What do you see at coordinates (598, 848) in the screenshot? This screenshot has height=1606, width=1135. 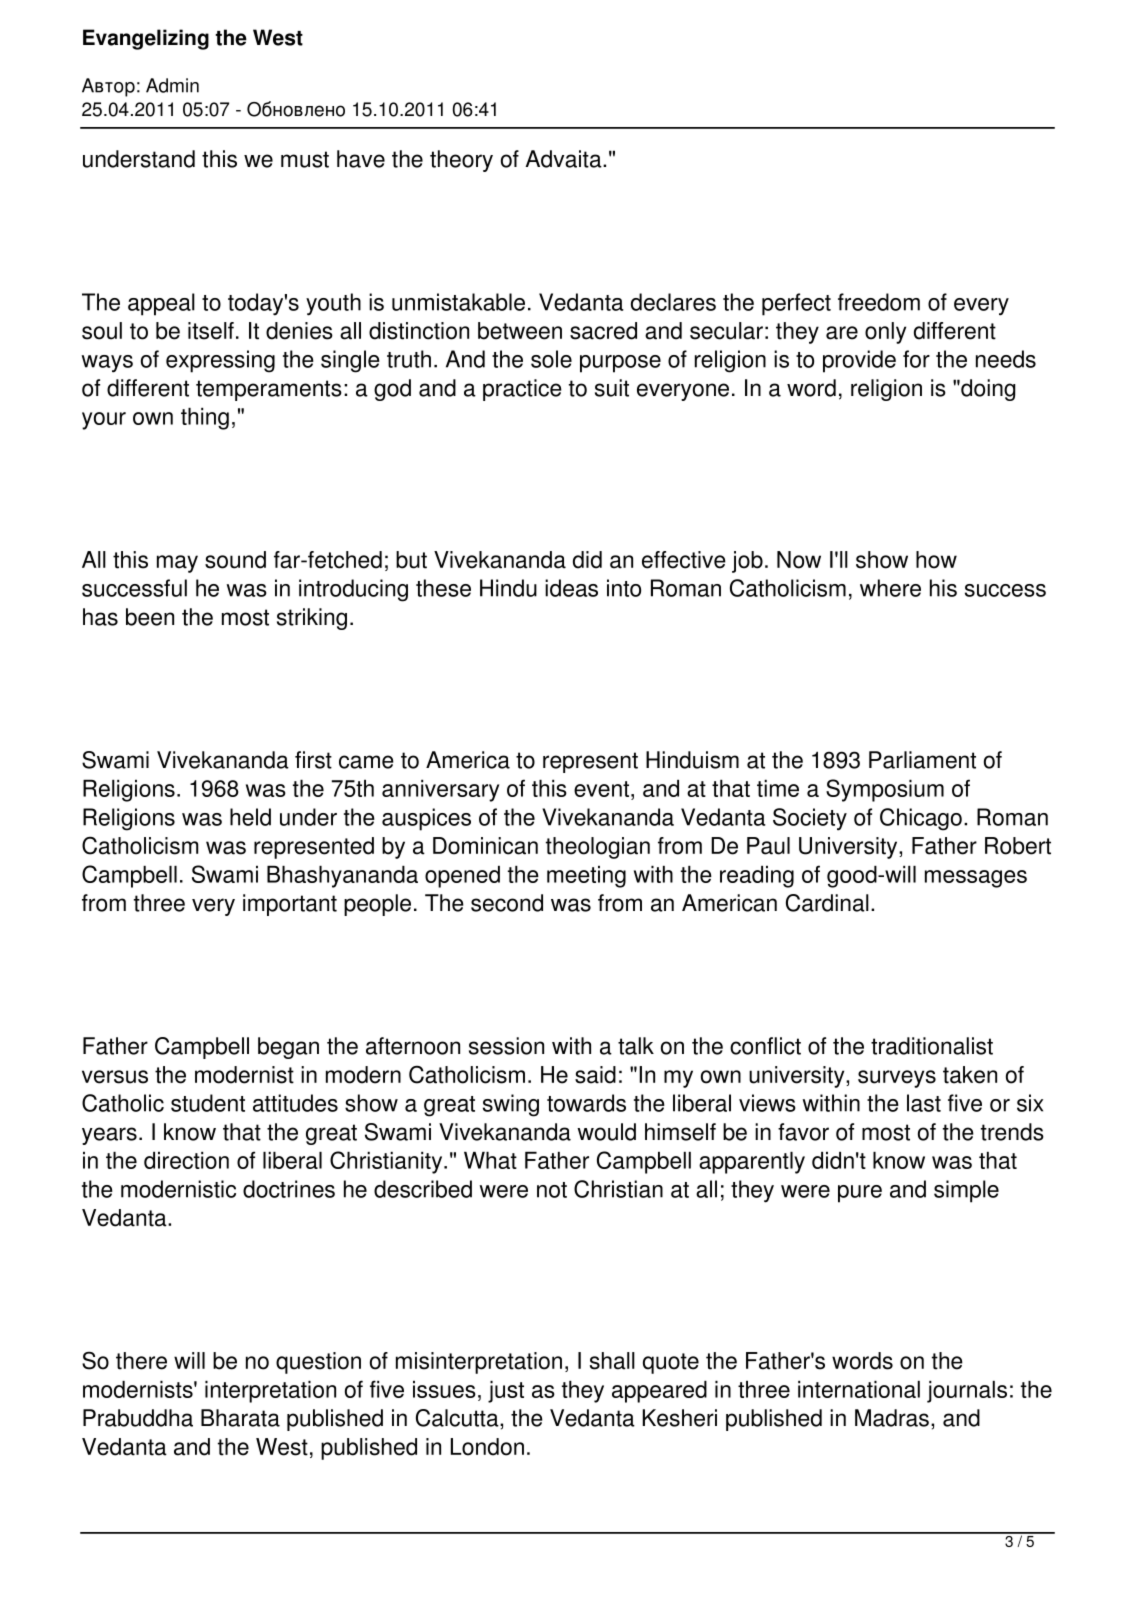 I see `theologian` at bounding box center [598, 848].
